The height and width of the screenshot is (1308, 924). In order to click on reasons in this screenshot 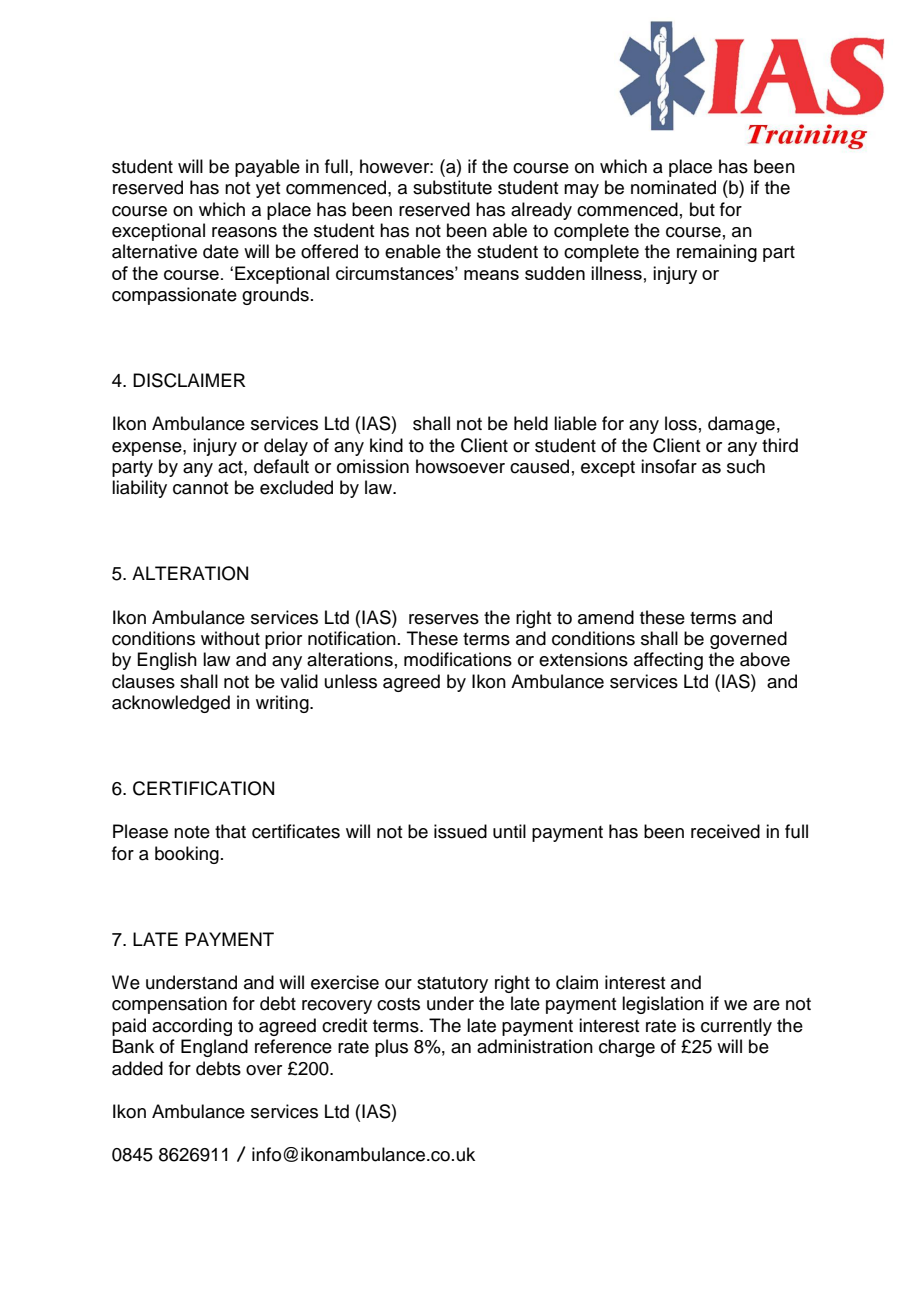, I will do `click(244, 232)`.
